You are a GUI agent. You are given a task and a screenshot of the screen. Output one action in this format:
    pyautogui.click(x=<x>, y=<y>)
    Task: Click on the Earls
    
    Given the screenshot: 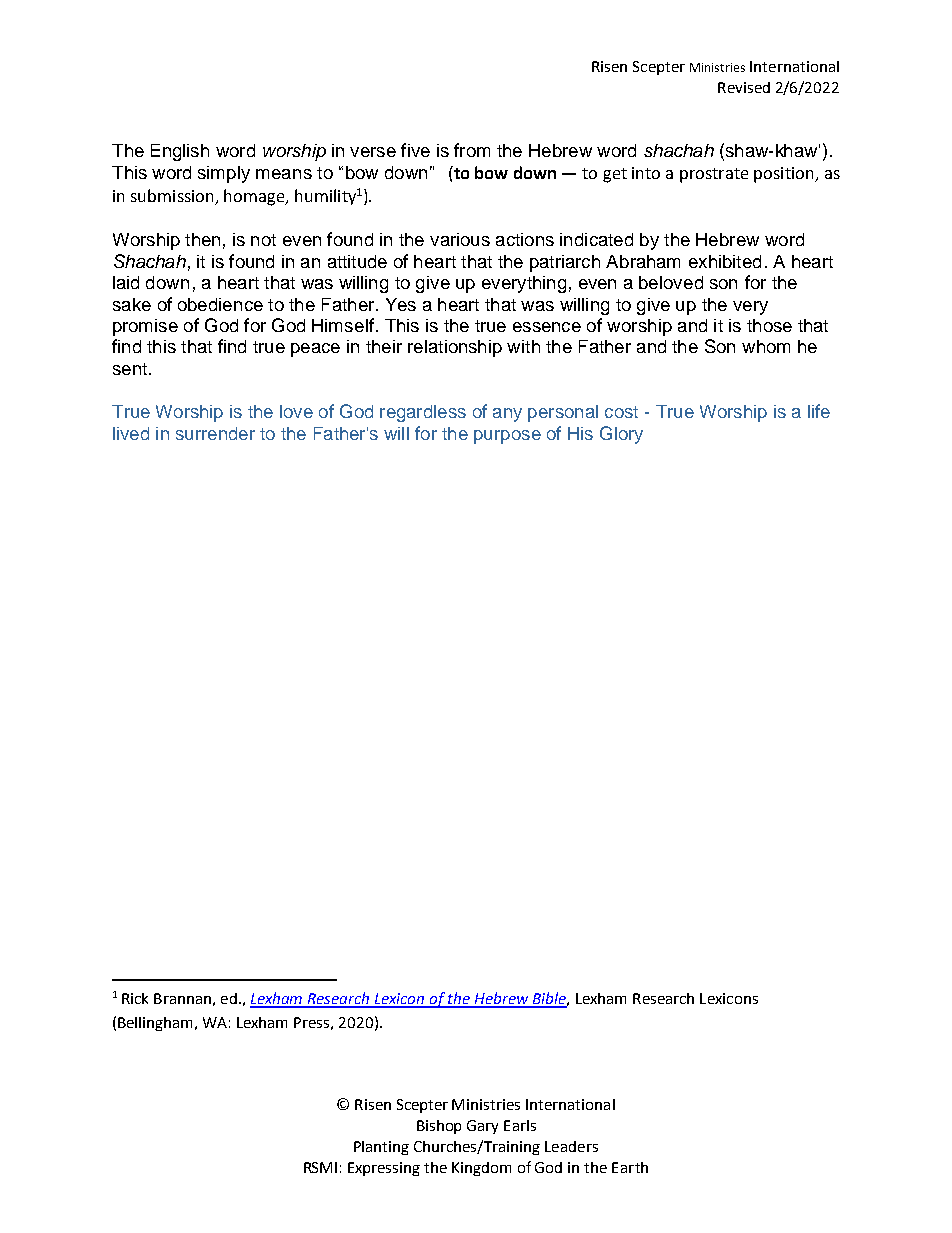 What is the action you would take?
    pyautogui.click(x=520, y=1125)
